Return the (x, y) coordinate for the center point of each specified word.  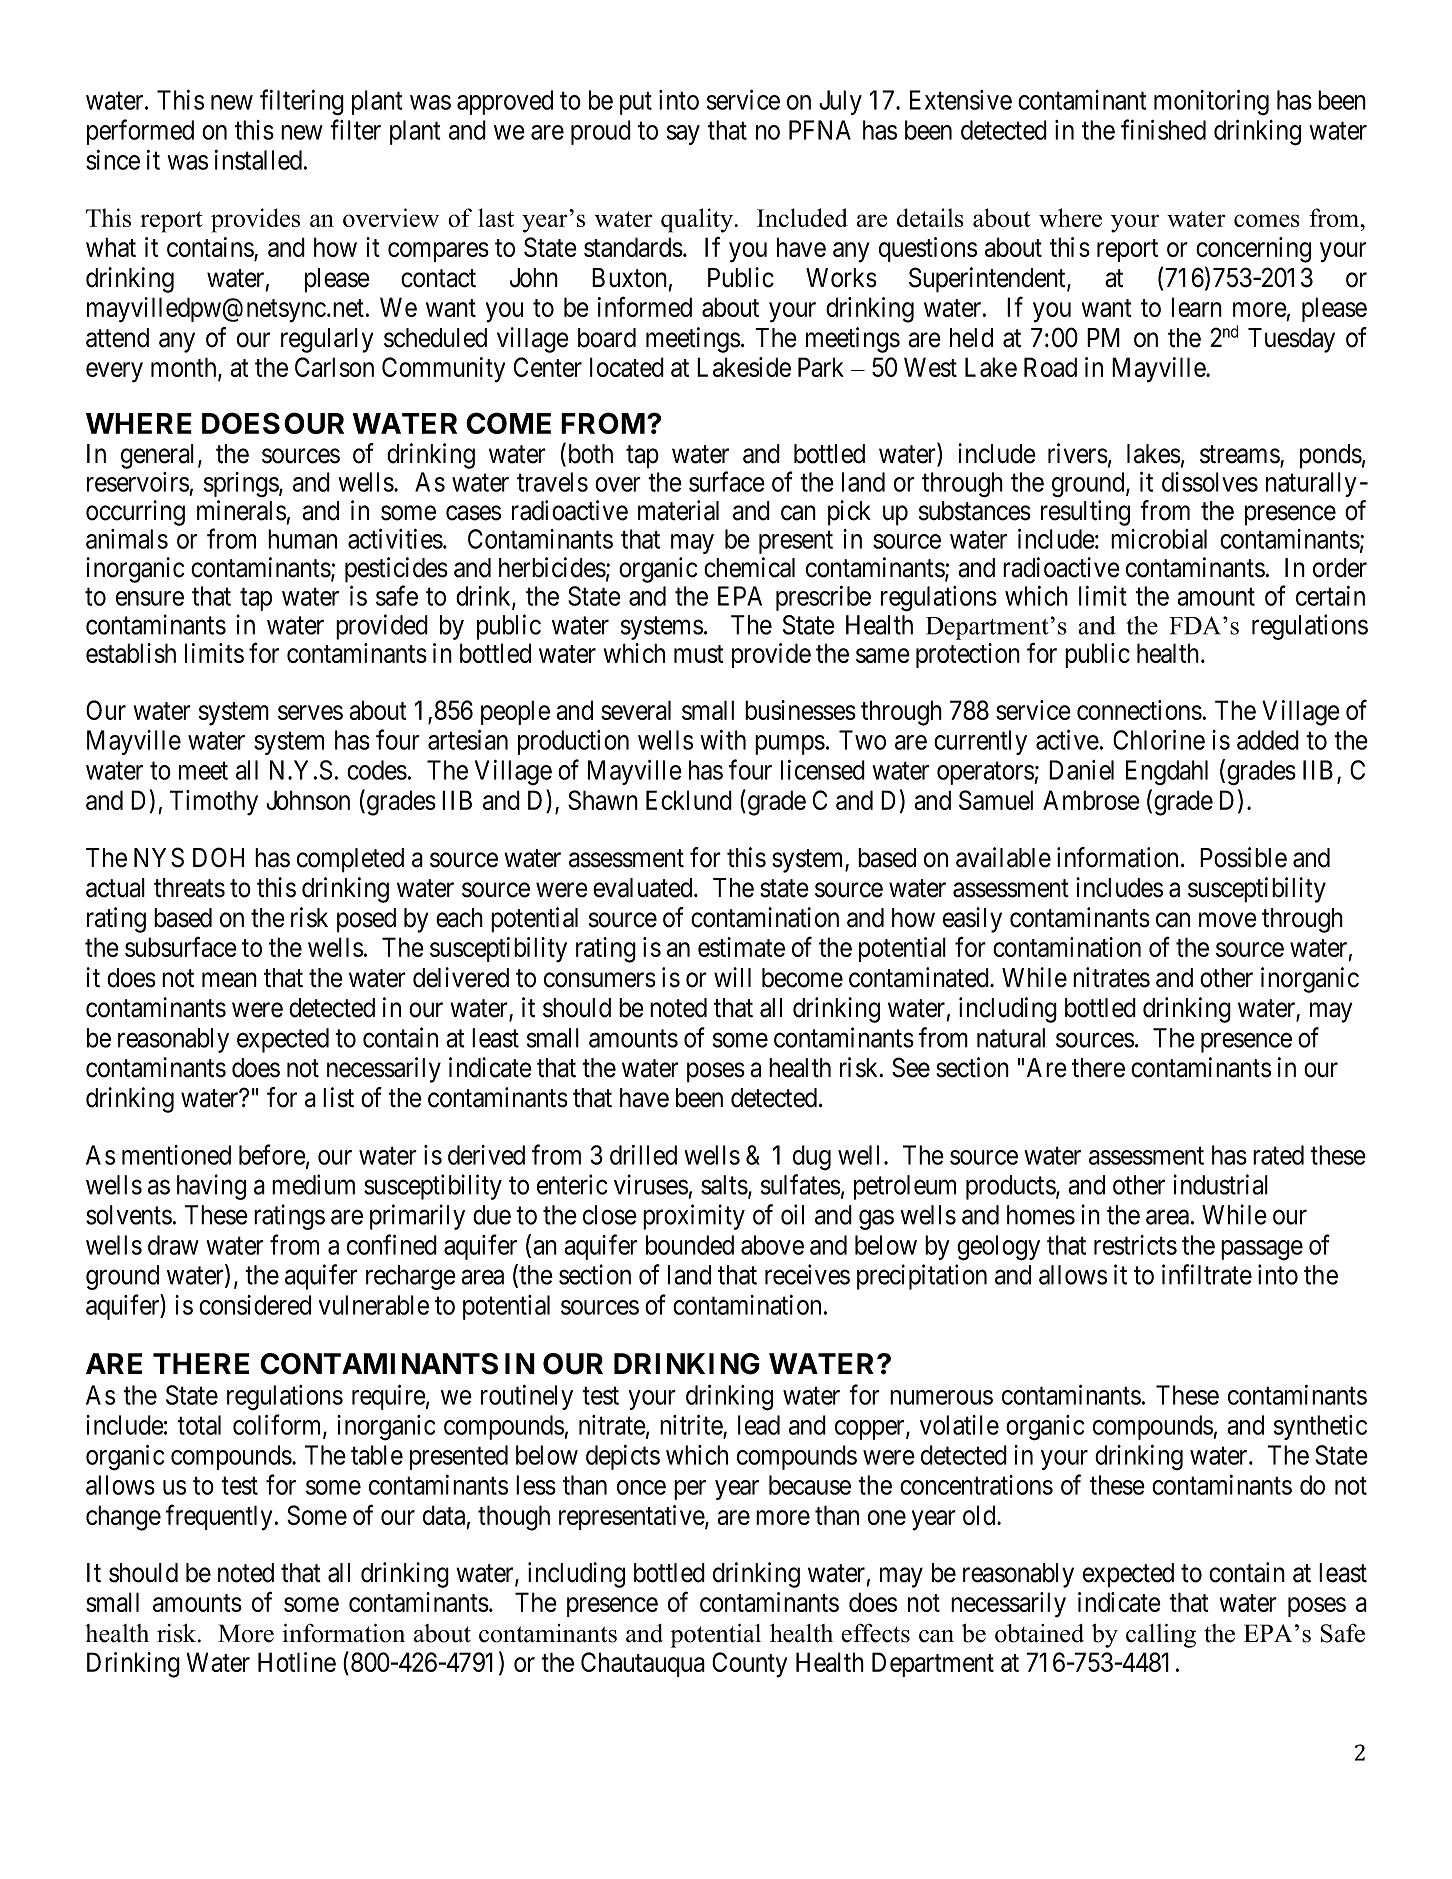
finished (1163, 129)
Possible (1243, 857)
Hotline (297, 1662)
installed (258, 160)
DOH (218, 857)
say (683, 135)
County (749, 1665)
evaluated (644, 888)
